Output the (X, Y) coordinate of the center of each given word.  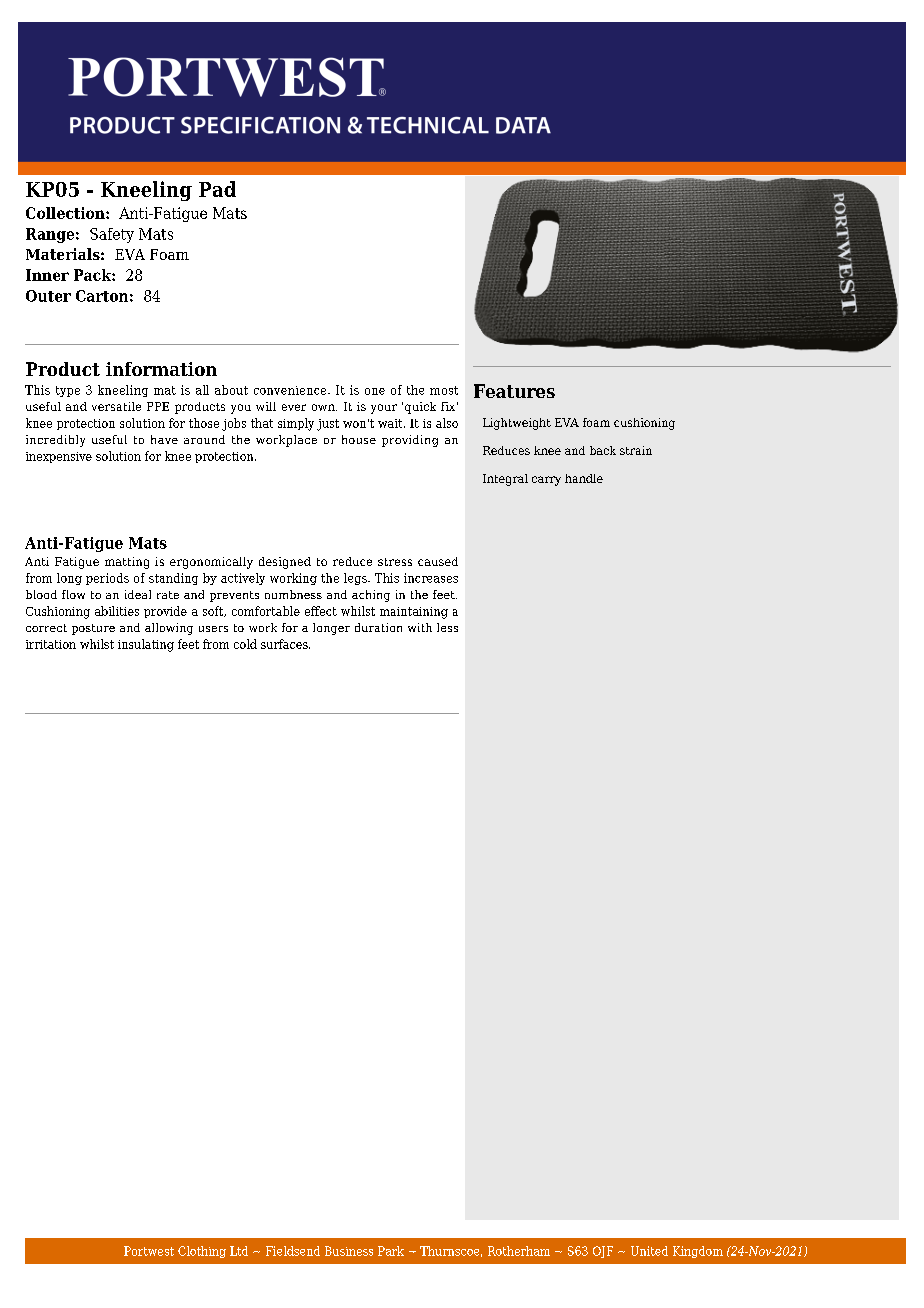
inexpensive (59, 457)
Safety (112, 235)
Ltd (239, 1251)
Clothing (202, 1252)
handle (584, 478)
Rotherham (519, 1251)
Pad (217, 189)
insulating (146, 645)
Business (349, 1251)
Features (514, 391)
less (447, 627)
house (359, 439)
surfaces (285, 644)
